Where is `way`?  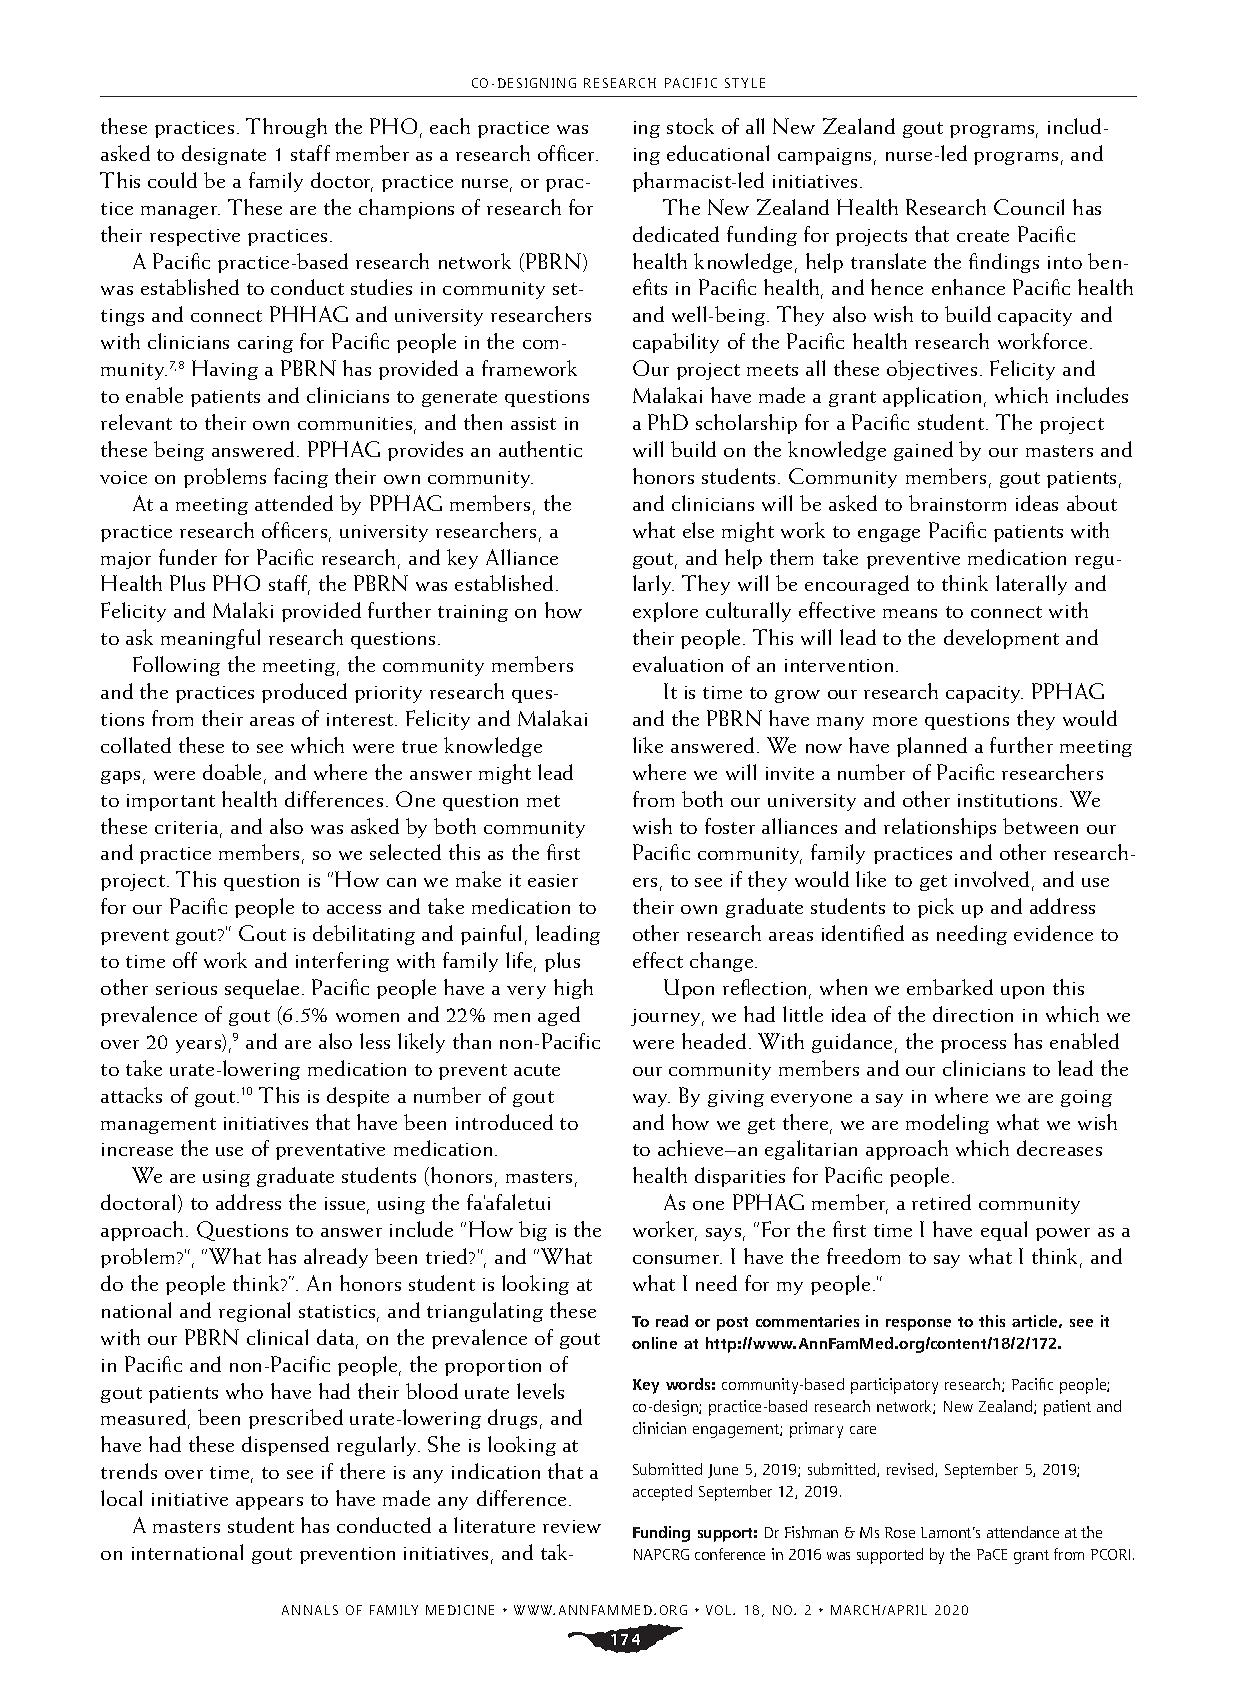 way is located at coordinates (651, 1100).
